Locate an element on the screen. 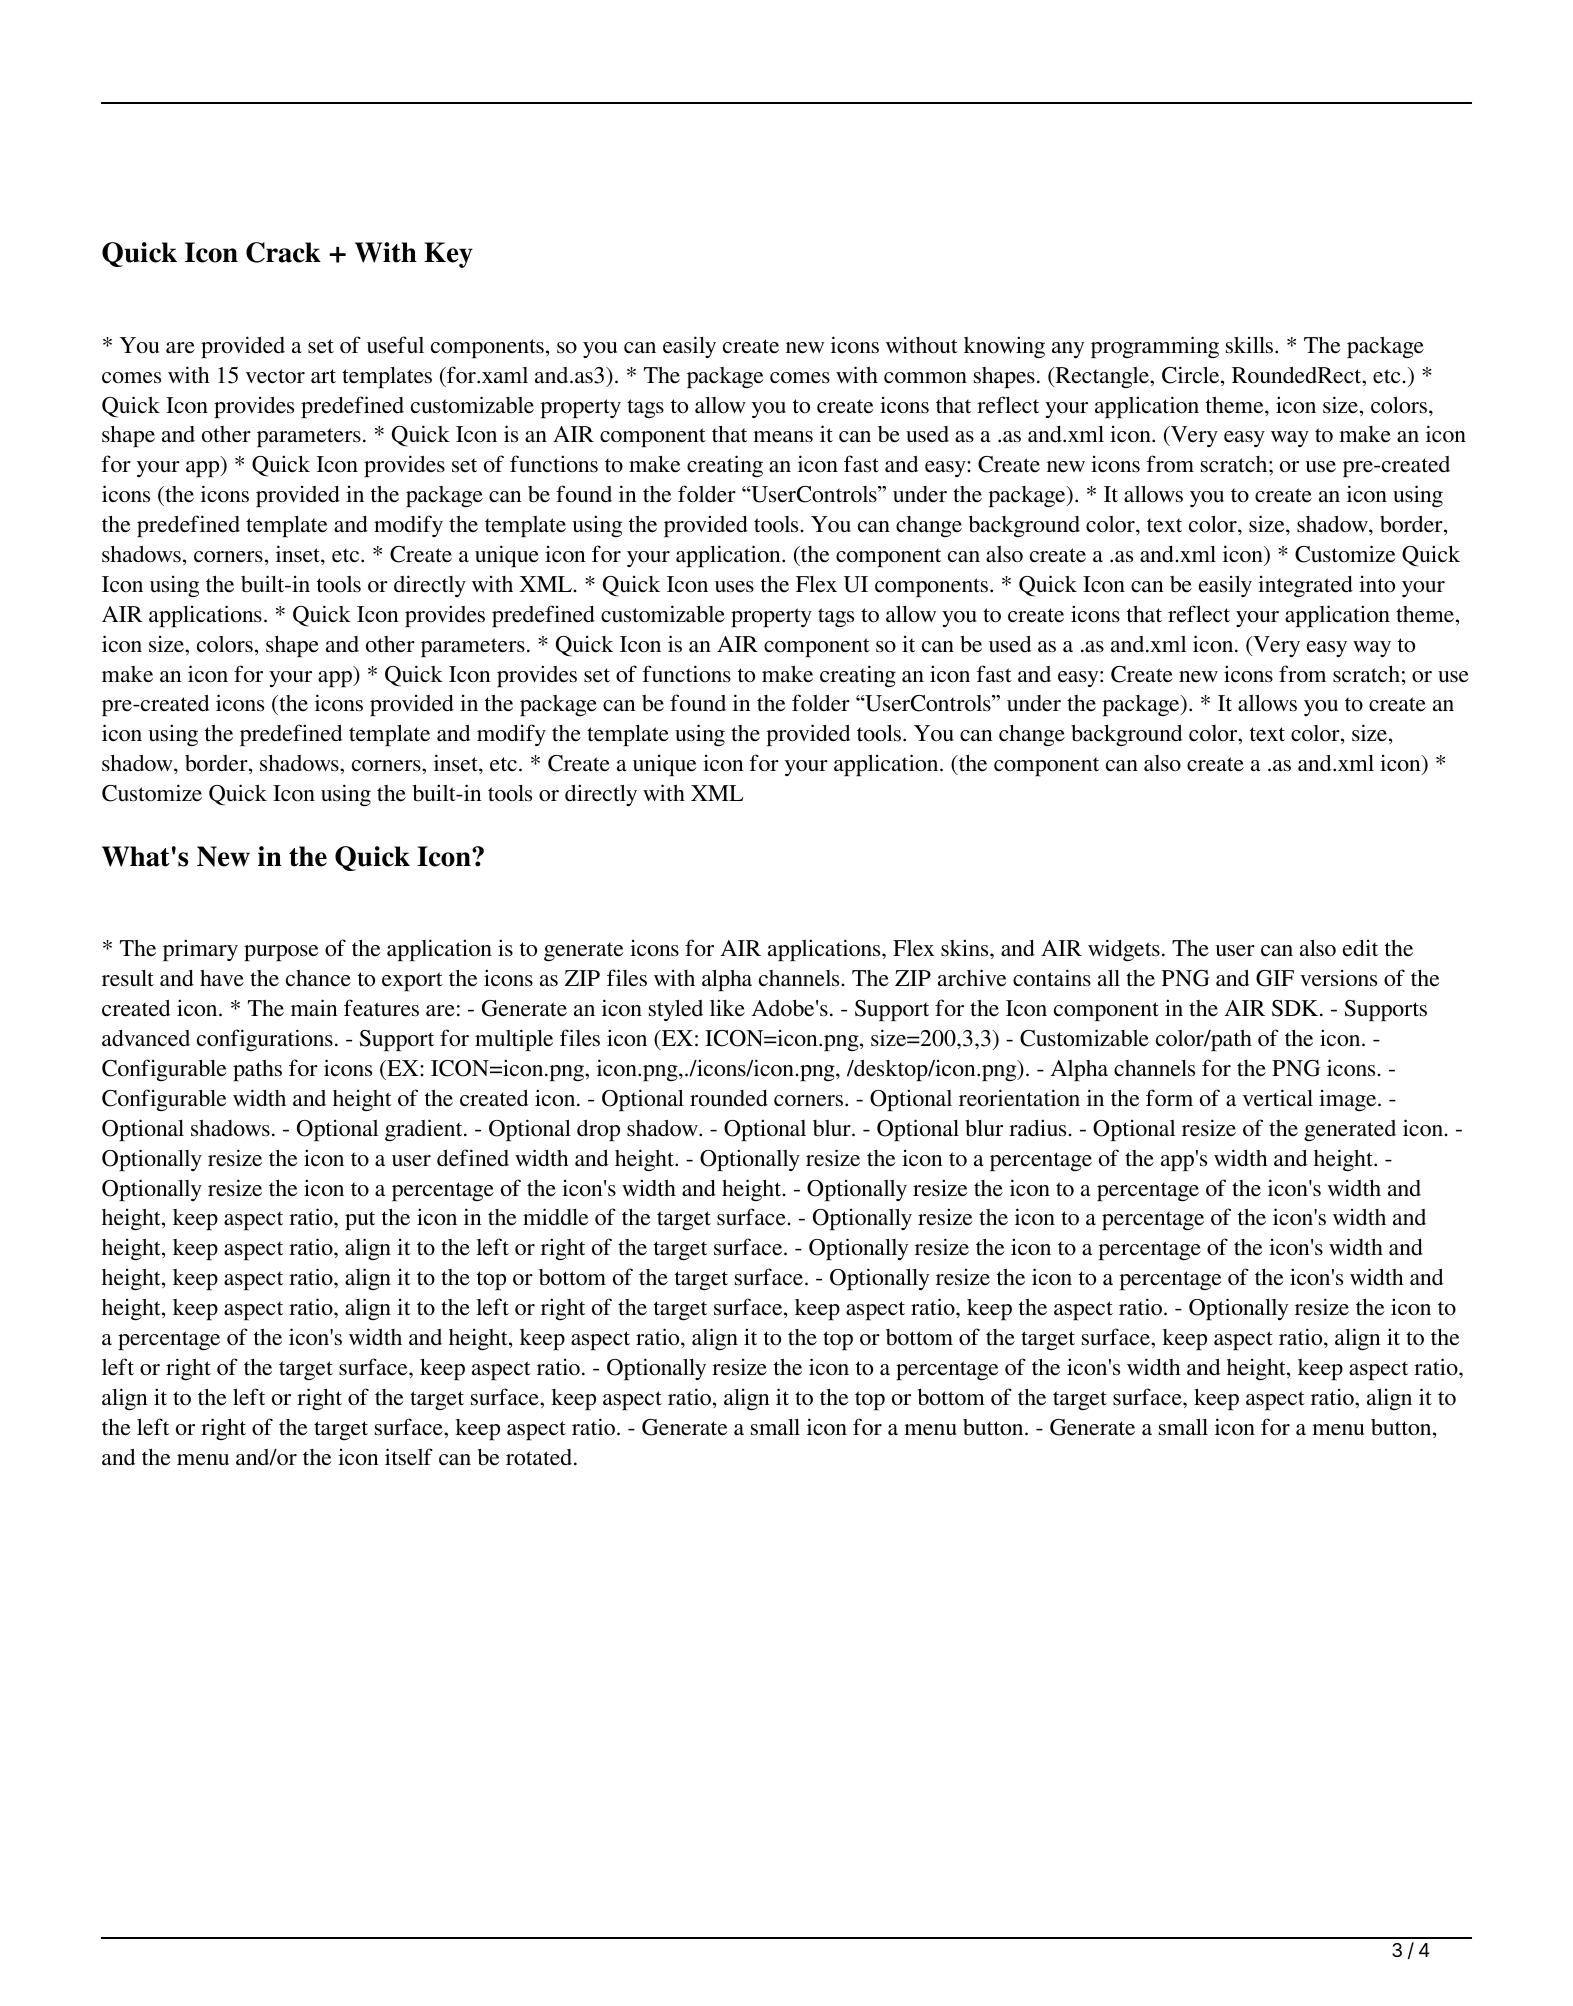 The width and height of the screenshot is (1573, 2006). itself is located at coordinates (409, 1457).
